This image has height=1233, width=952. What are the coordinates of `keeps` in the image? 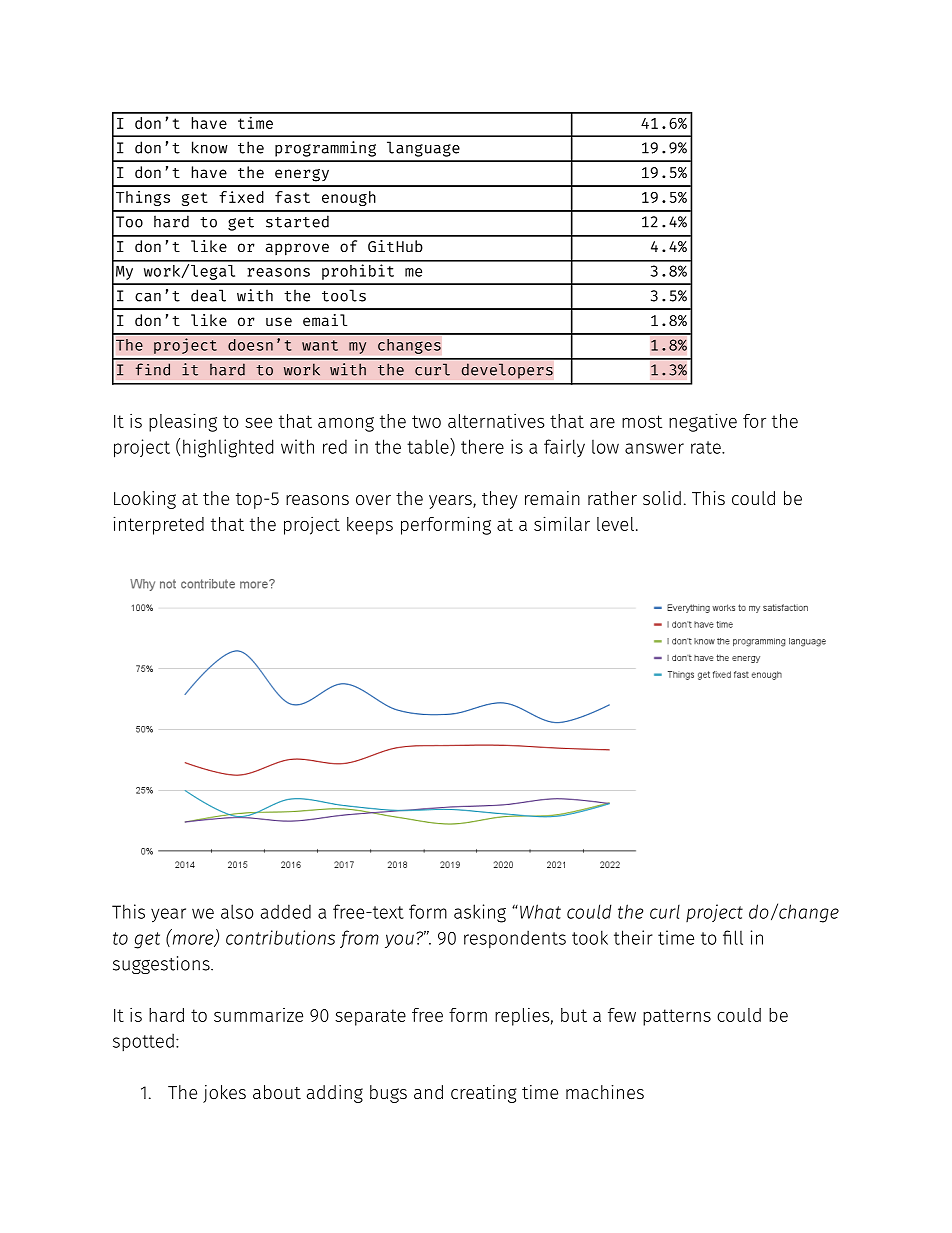 It's located at (370, 526).
